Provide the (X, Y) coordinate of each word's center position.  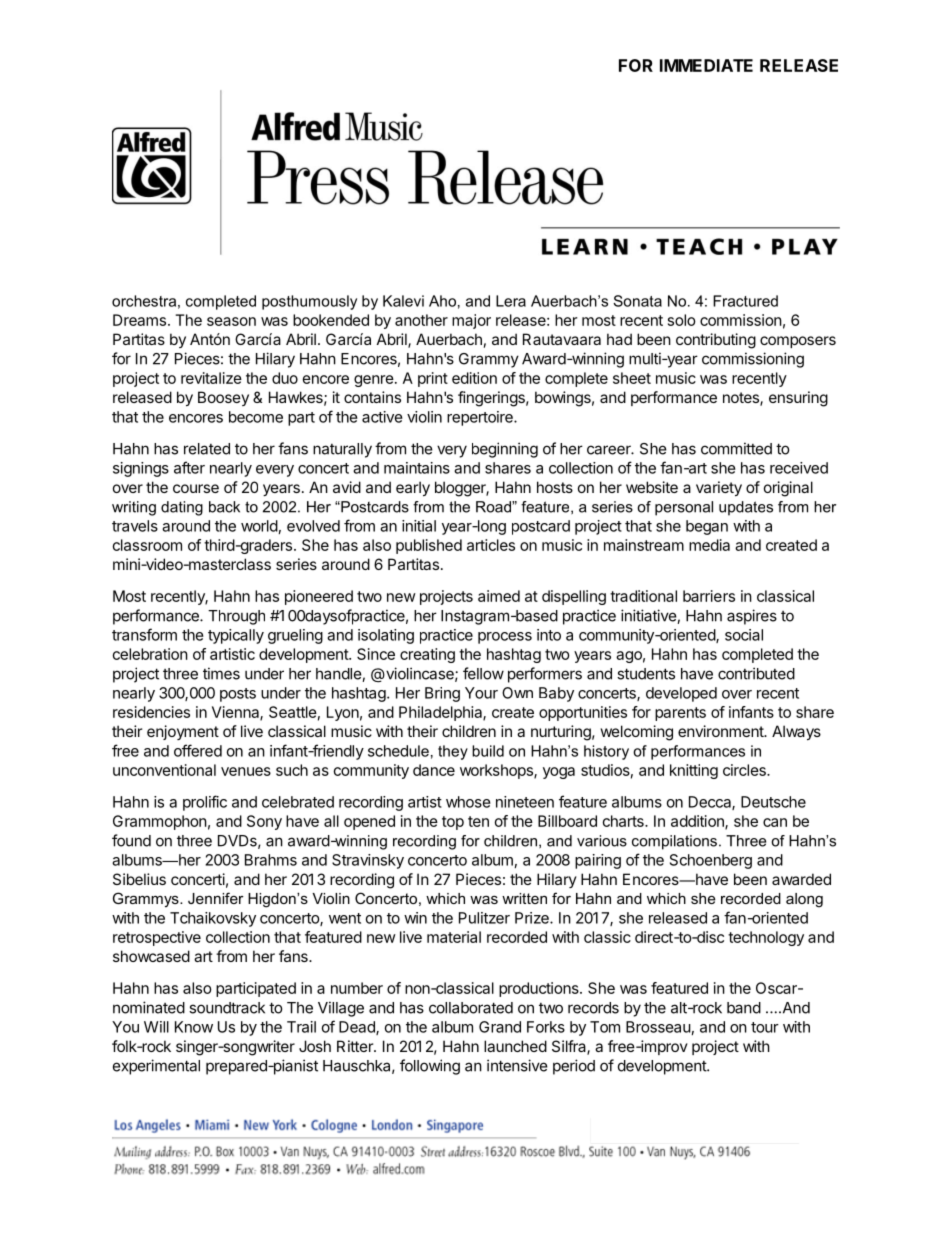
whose (468, 802)
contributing (716, 341)
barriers (709, 596)
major (471, 321)
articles (491, 545)
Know (194, 1027)
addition (698, 822)
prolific (205, 803)
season (231, 321)
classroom (147, 545)
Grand (500, 1027)
